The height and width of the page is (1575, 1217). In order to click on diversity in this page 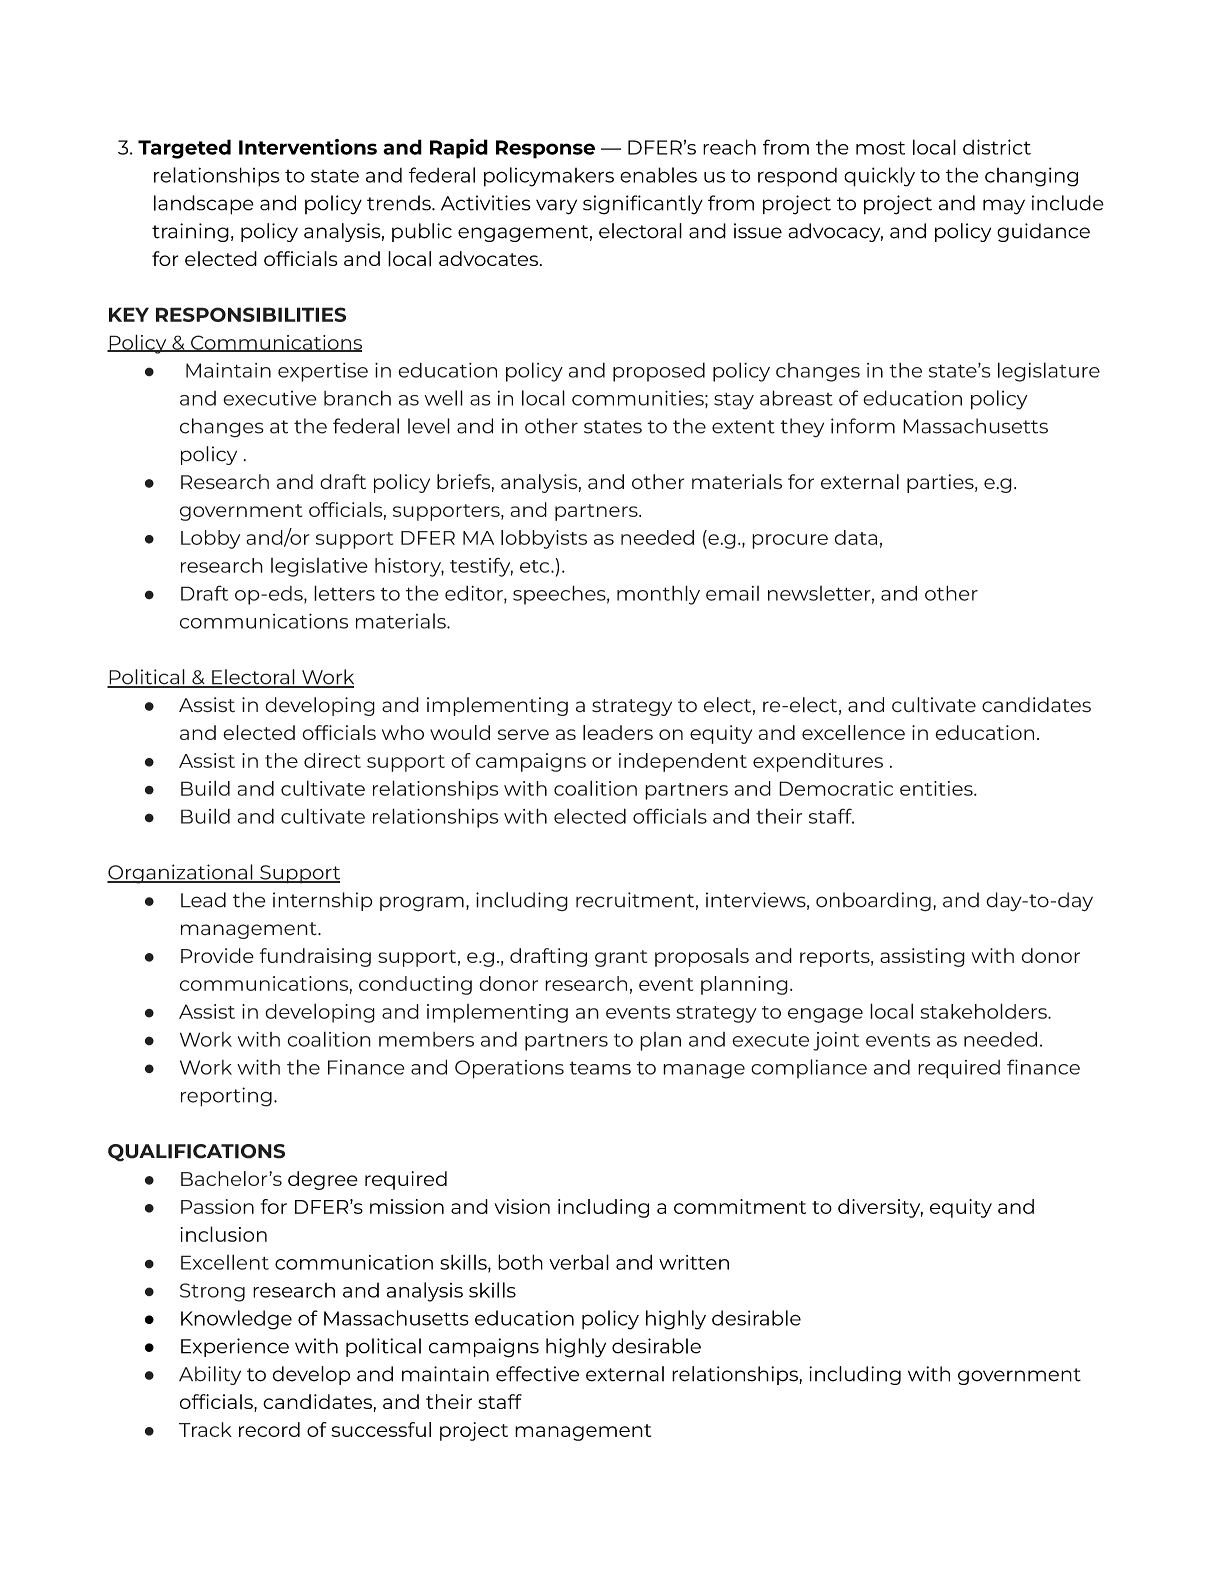, I will do `click(880, 1208)`.
